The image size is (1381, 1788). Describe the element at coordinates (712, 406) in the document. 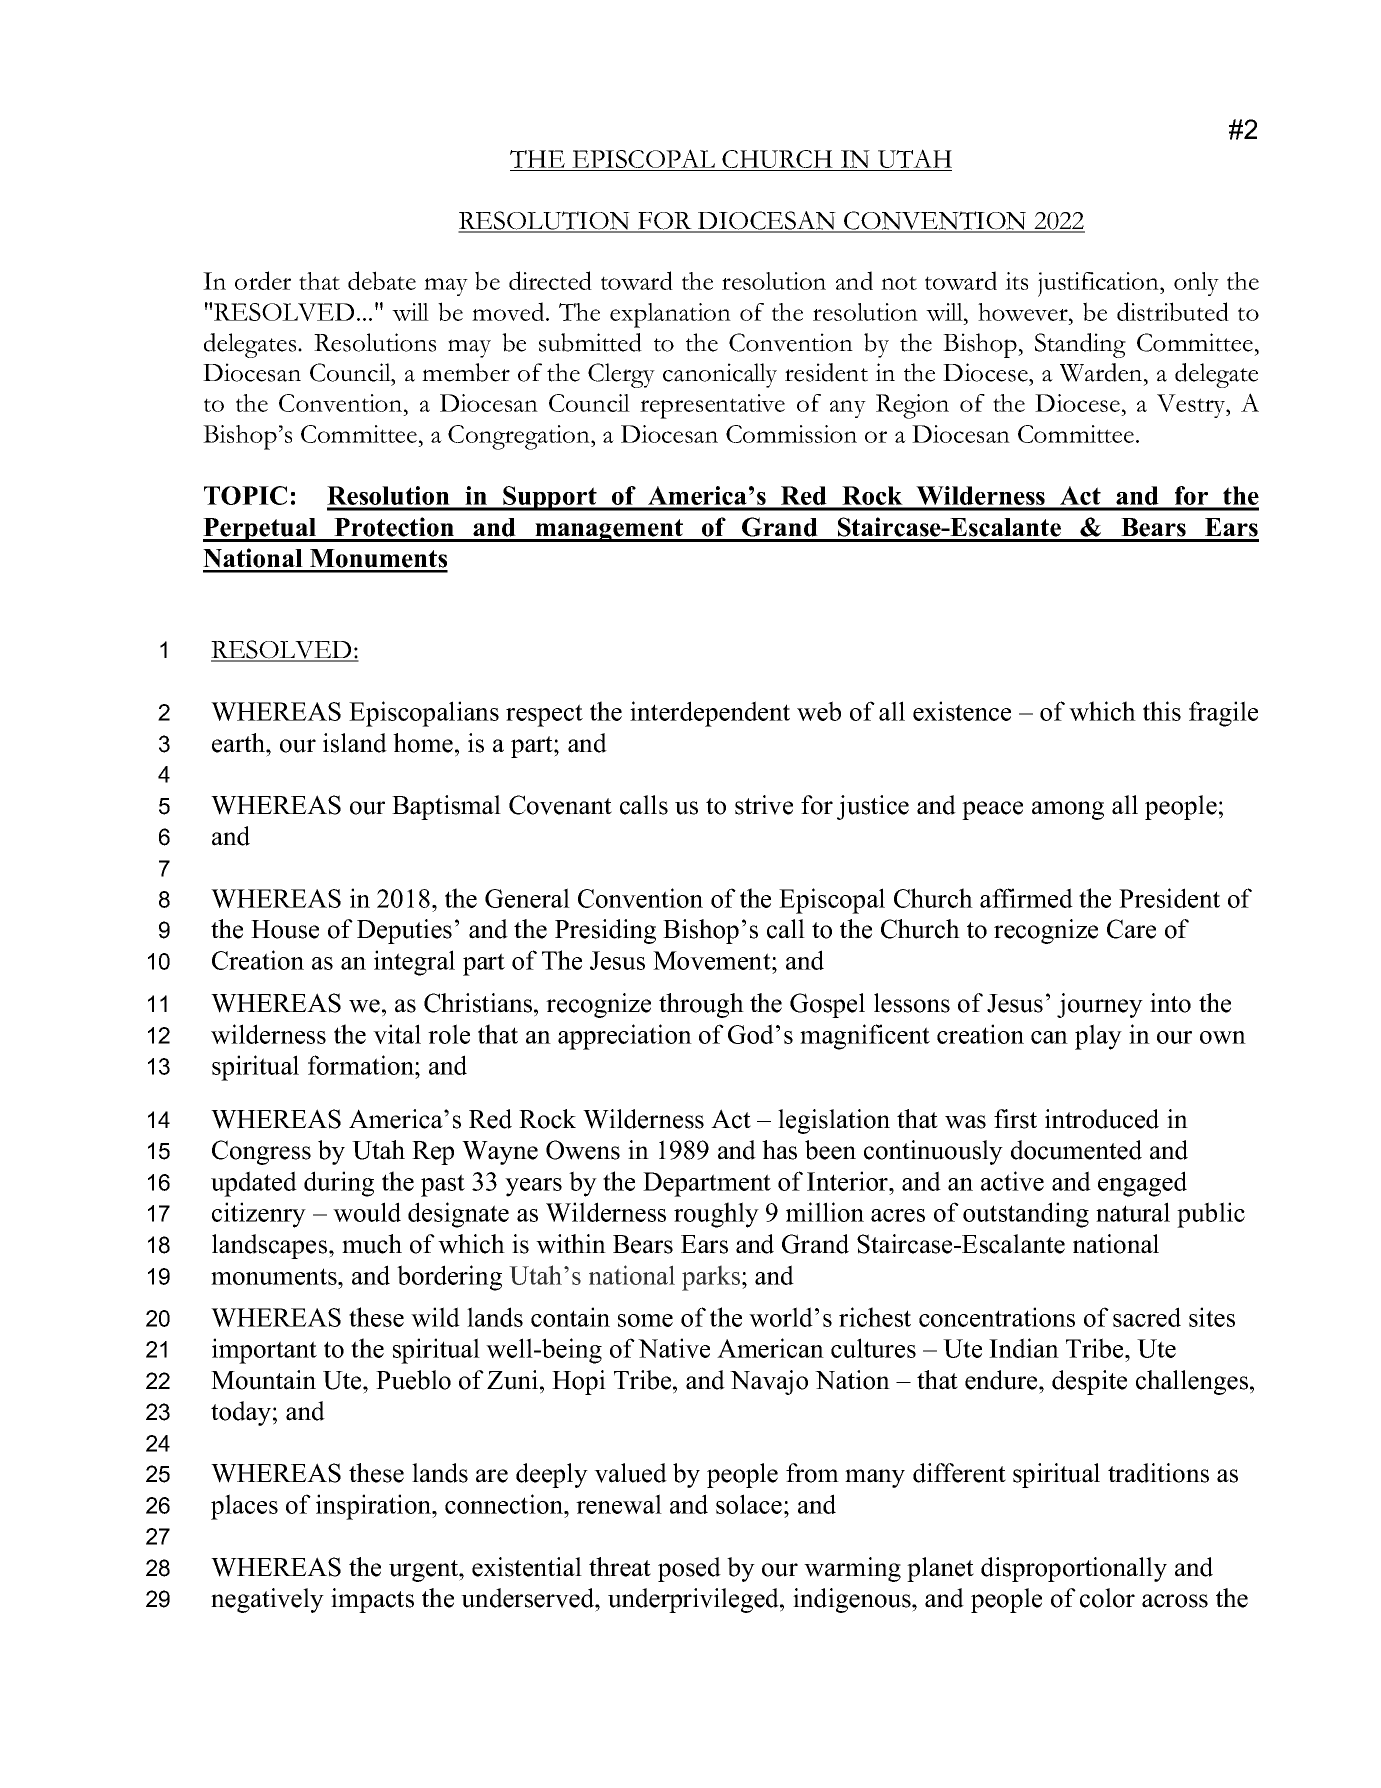

I see `representative` at that location.
